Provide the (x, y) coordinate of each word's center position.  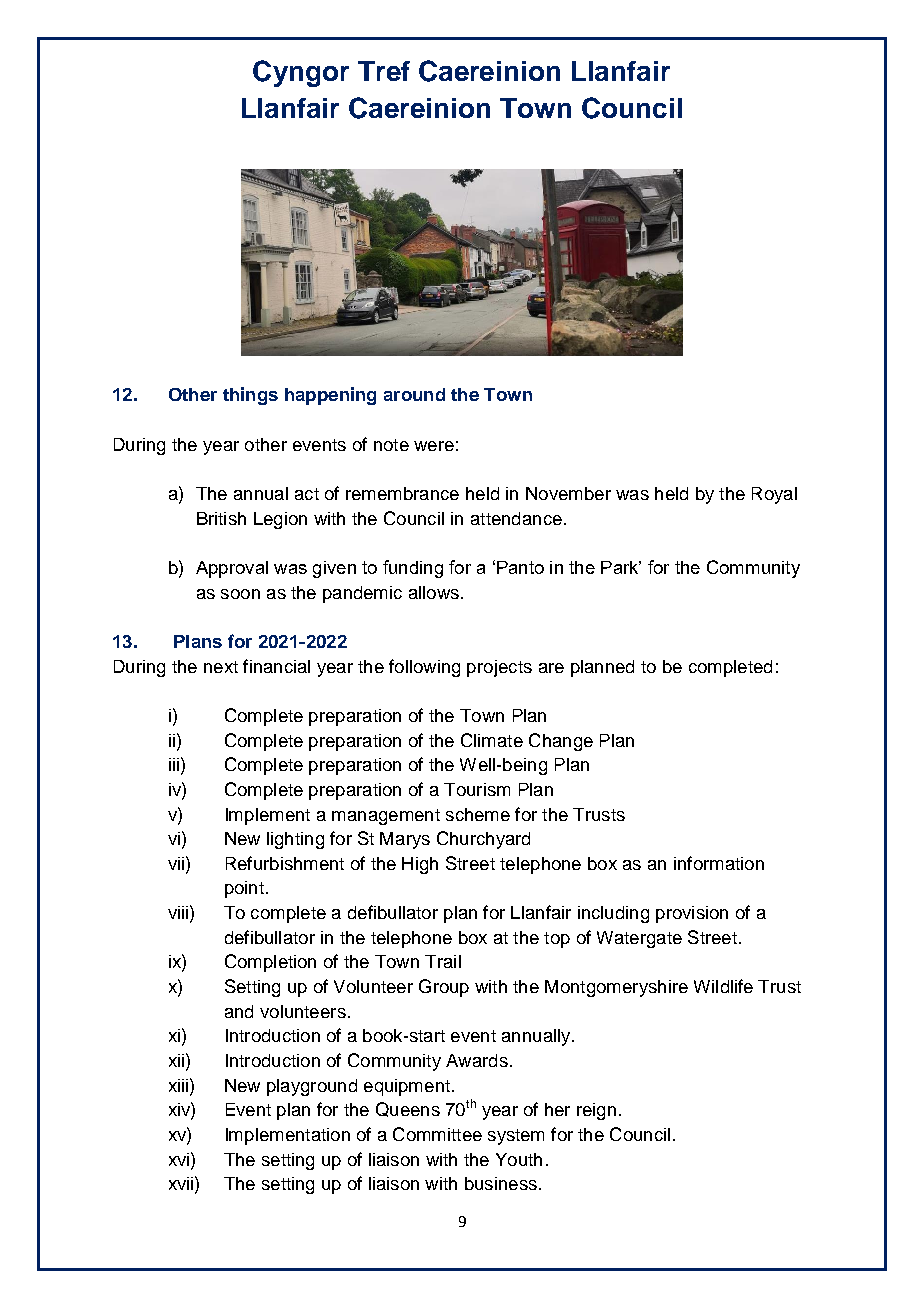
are (551, 668)
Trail (443, 961)
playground (312, 1087)
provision (692, 914)
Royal (774, 495)
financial (276, 666)
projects (499, 668)
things (250, 396)
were (434, 446)
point (244, 889)
